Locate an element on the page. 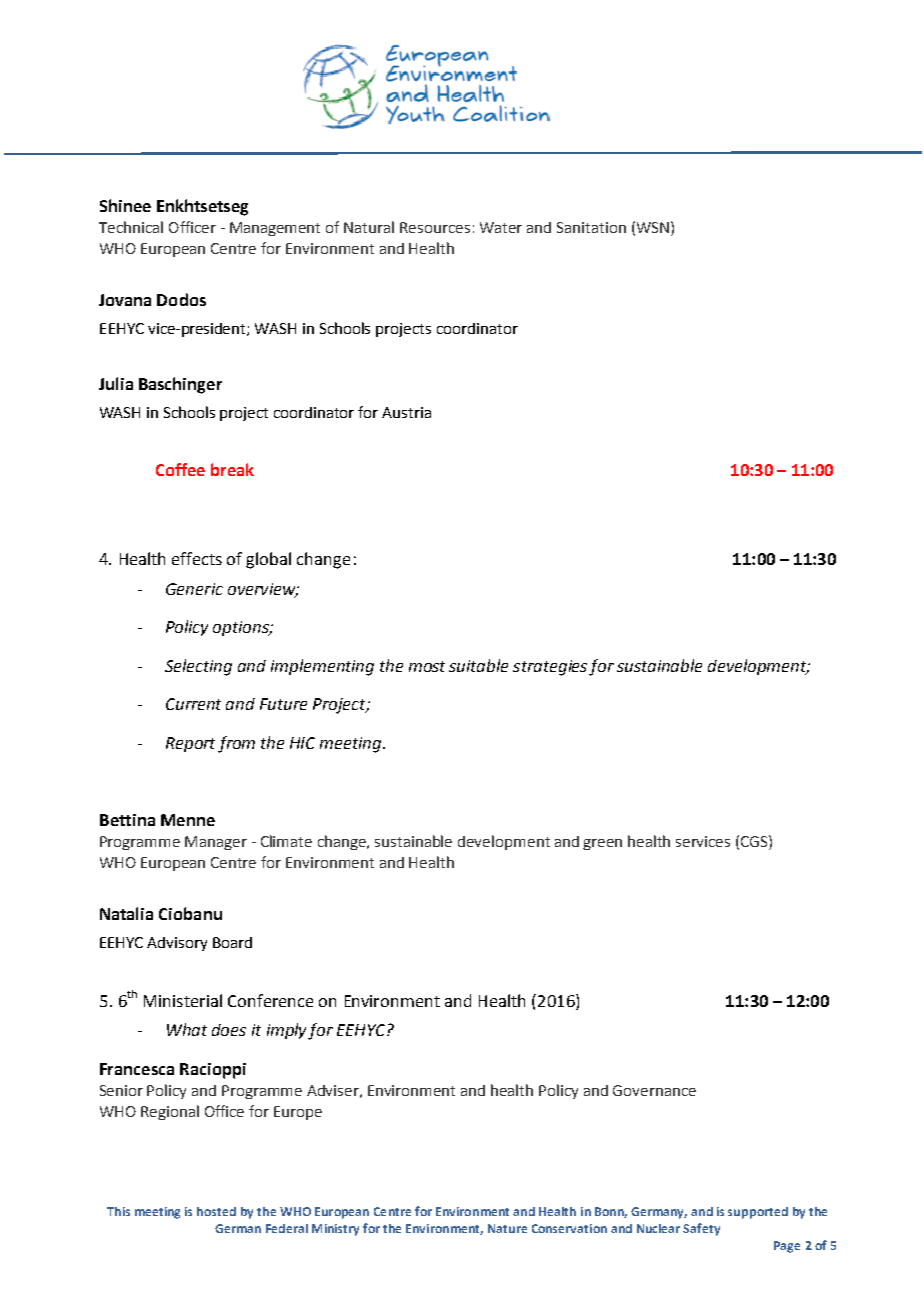 This image has height=1309, width=924. Governance is located at coordinates (654, 1090).
